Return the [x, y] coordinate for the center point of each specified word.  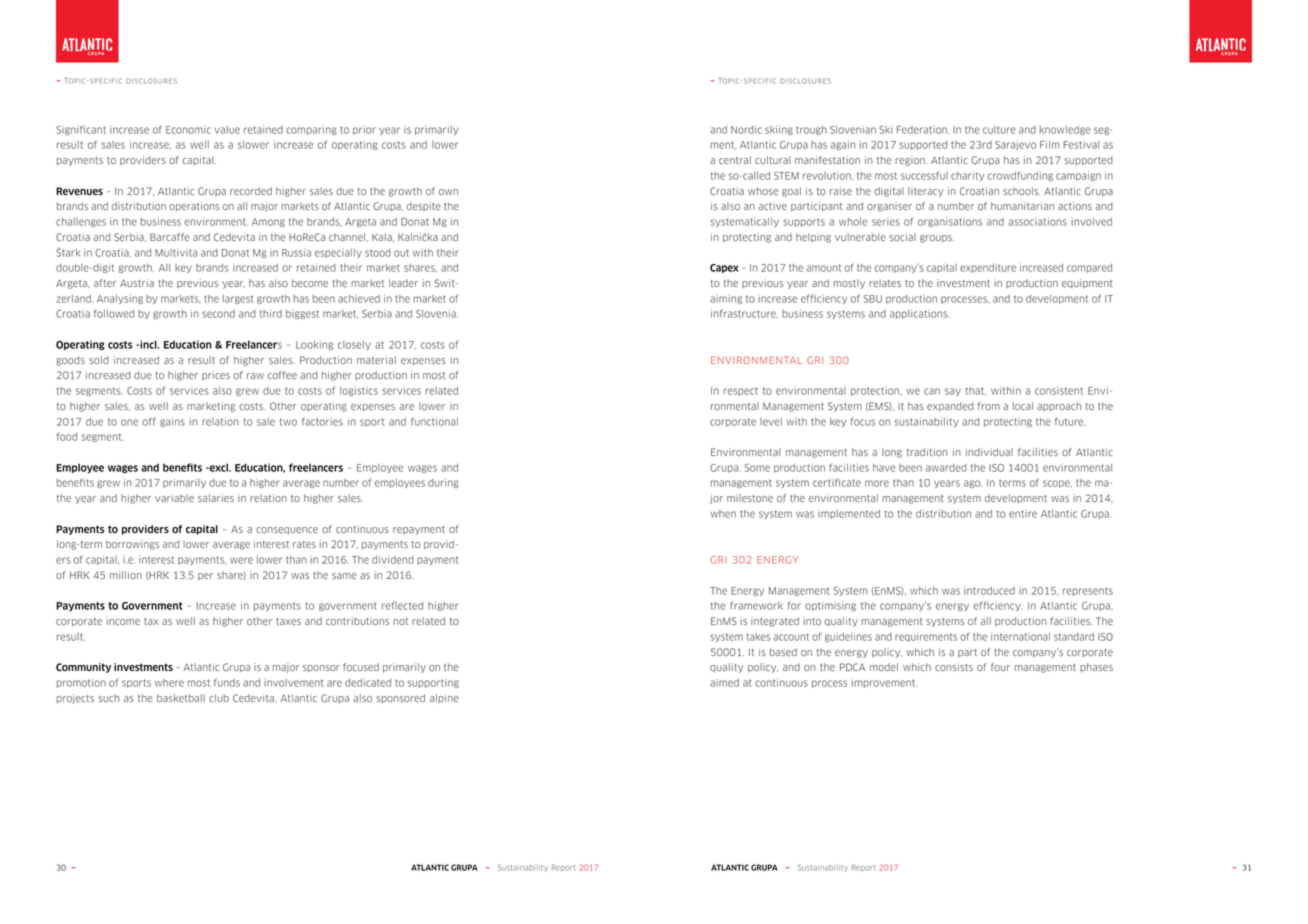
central [735, 160]
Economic [188, 130]
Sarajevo [1015, 145]
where [169, 683]
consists [954, 667]
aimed [724, 683]
